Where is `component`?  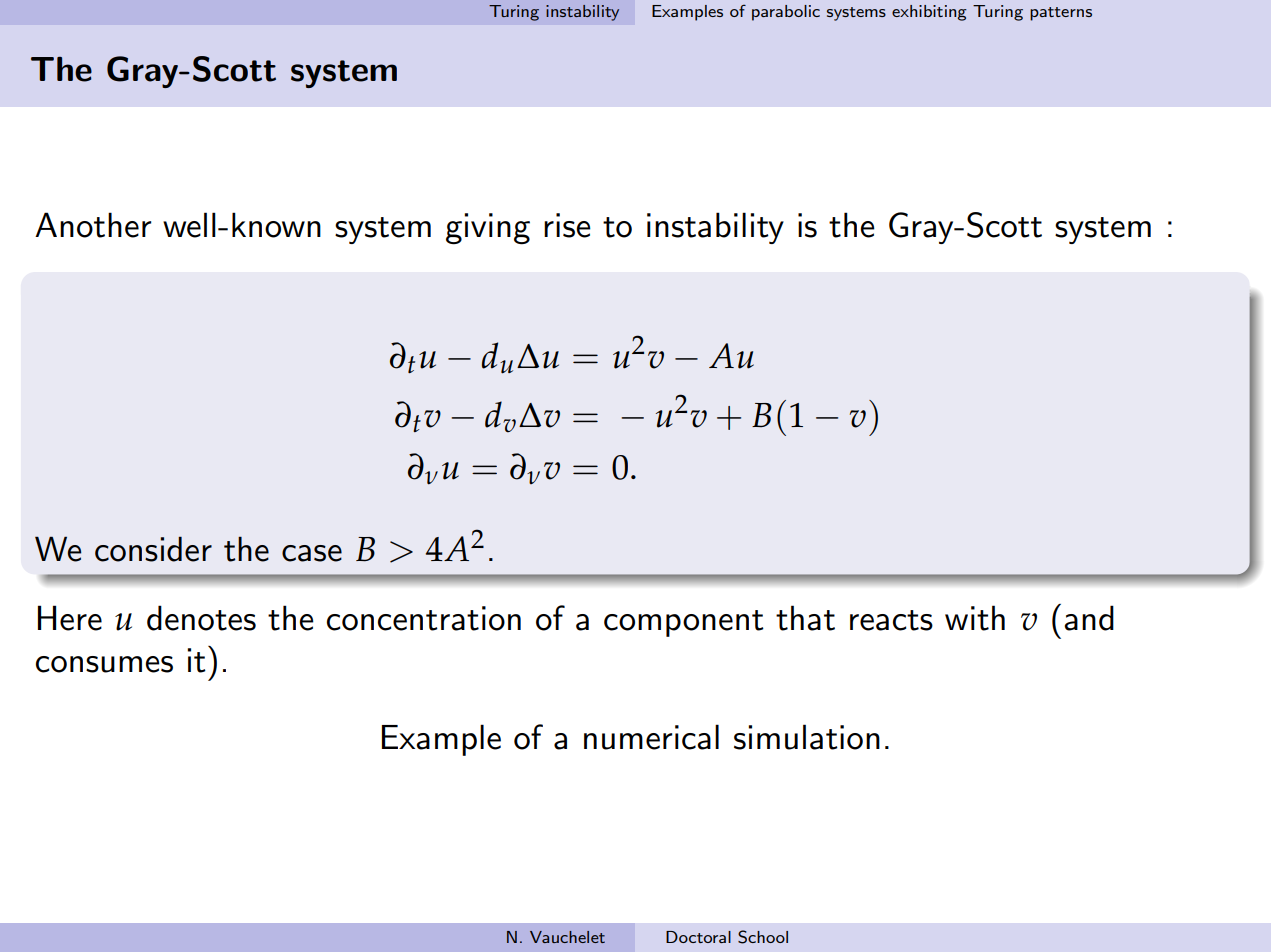
component is located at coordinates (684, 623).
